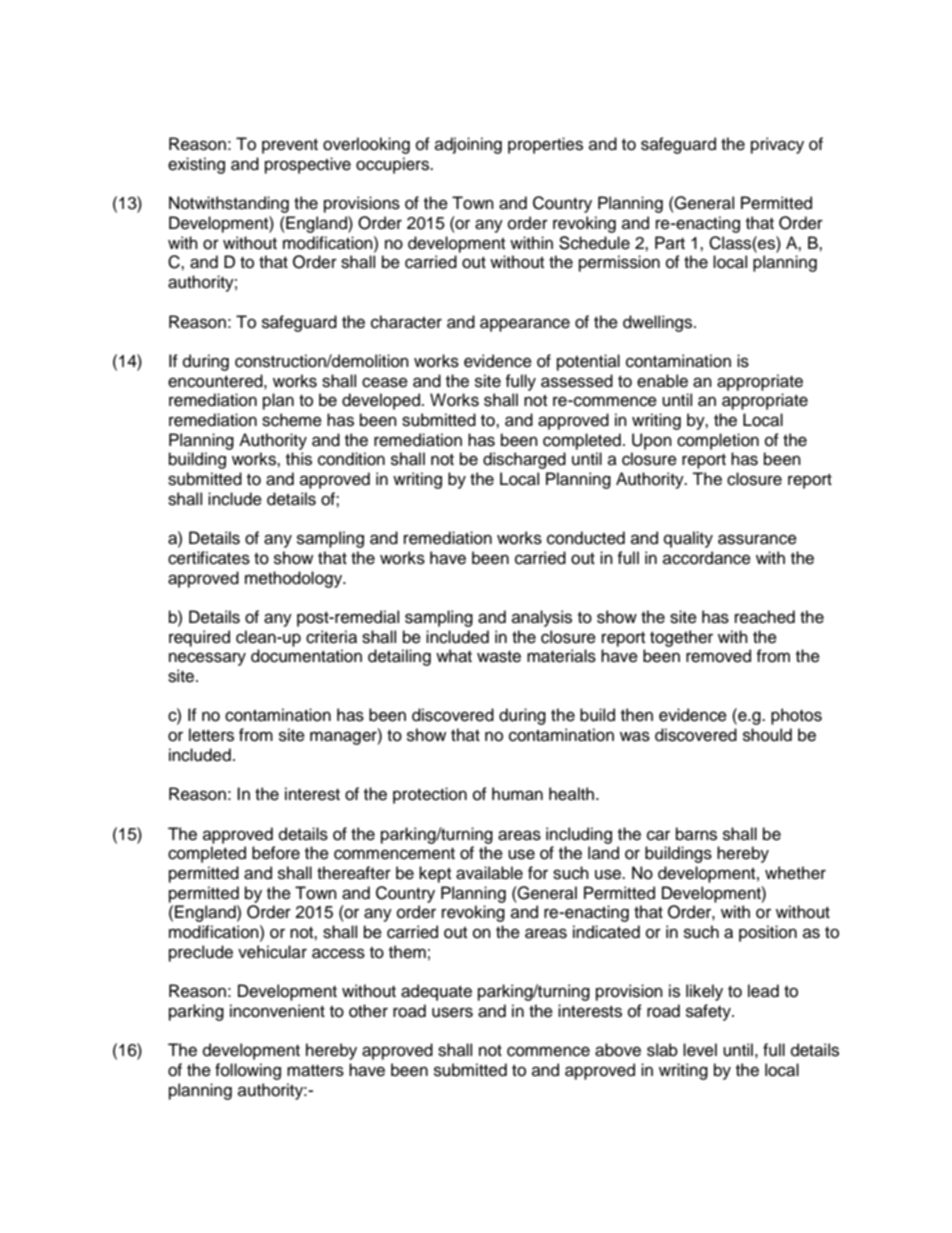 The image size is (952, 1233). I want to click on privacy, so click(777, 145).
